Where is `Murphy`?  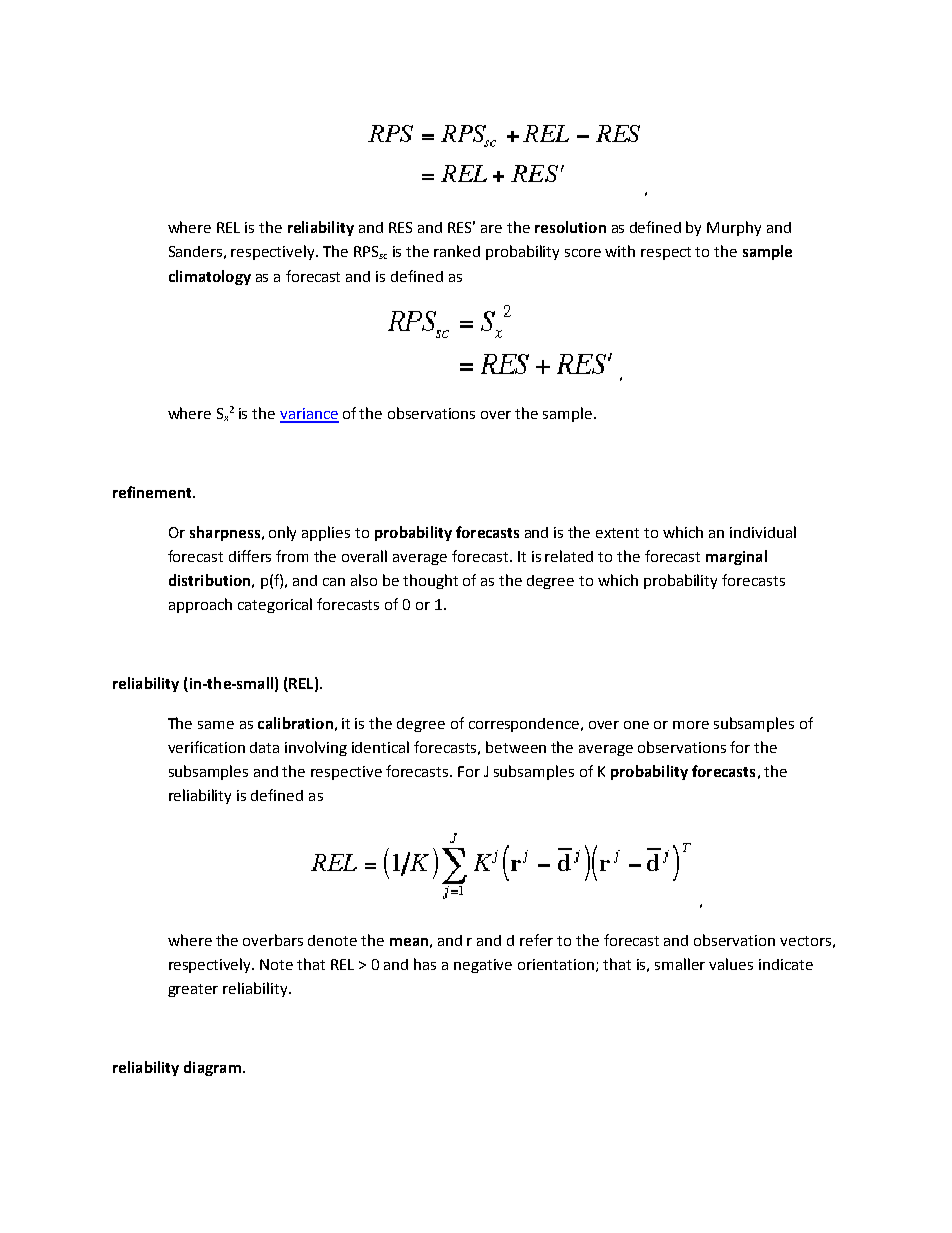
Murphy is located at coordinates (734, 228).
